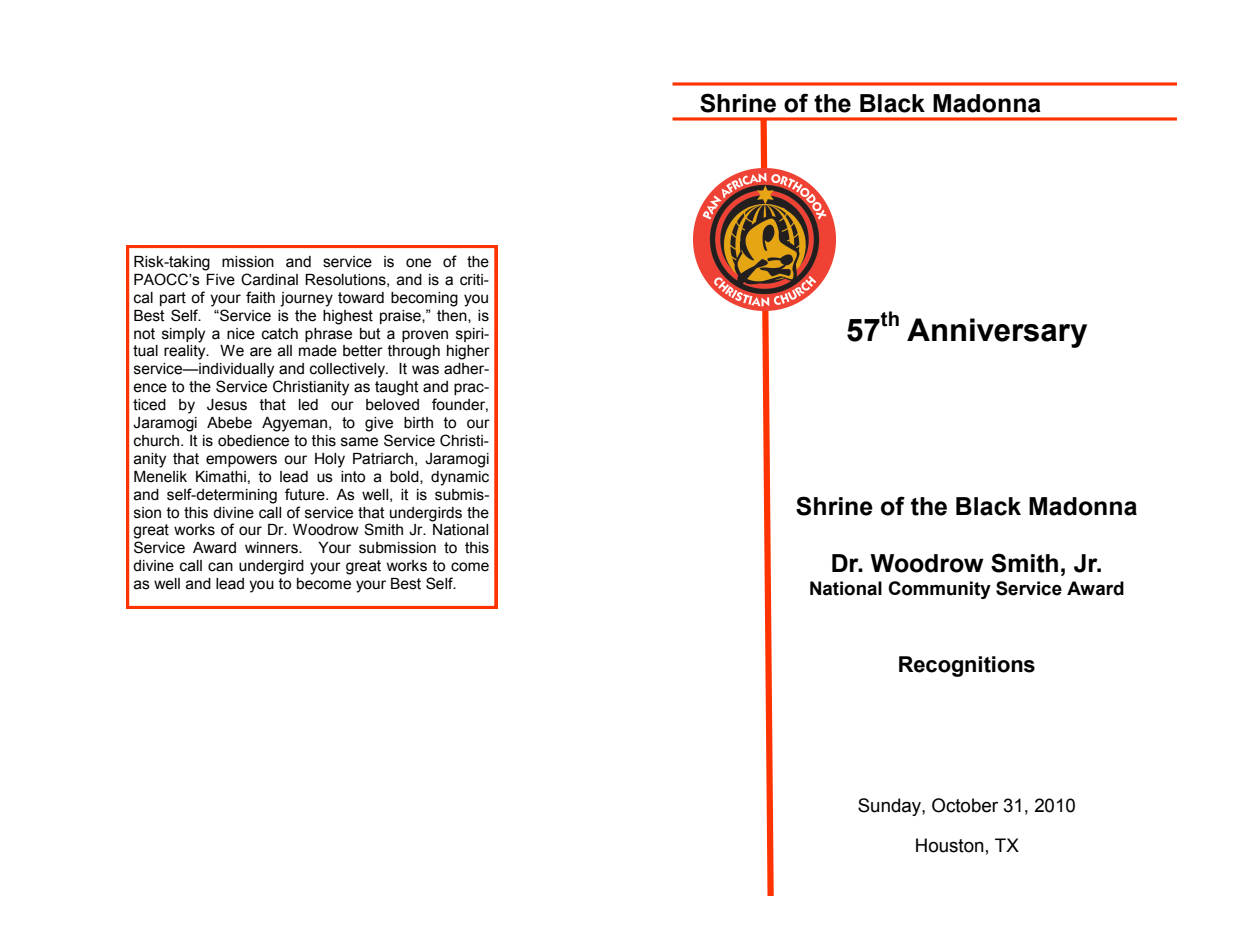 This screenshot has height=952, width=1233. I want to click on Cardinal, so click(269, 279).
